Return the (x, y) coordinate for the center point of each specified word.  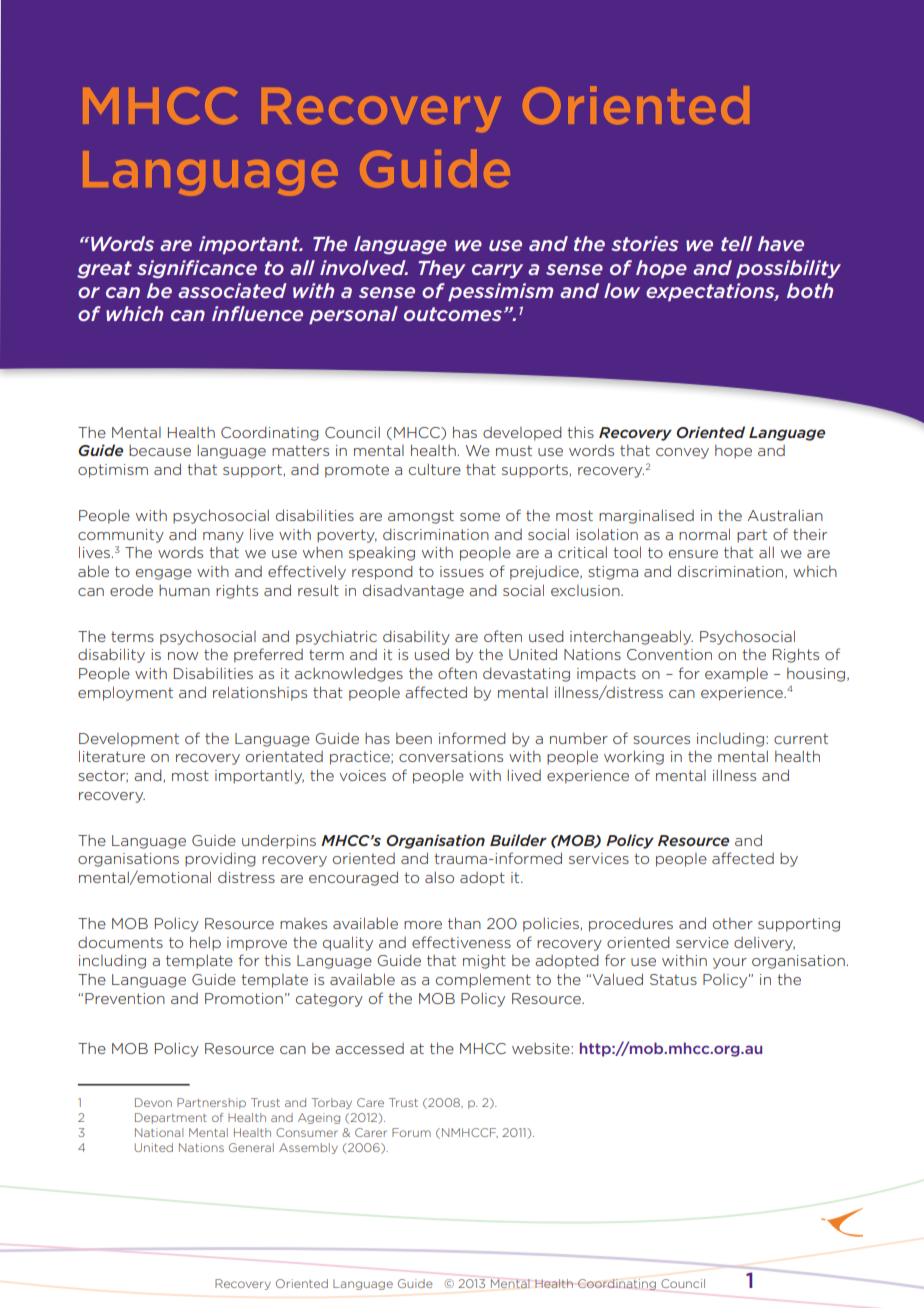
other (733, 923)
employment (125, 693)
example (736, 674)
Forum (411, 1132)
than (464, 923)
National (159, 1132)
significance (197, 269)
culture (435, 469)
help (205, 943)
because (160, 450)
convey (682, 453)
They (442, 269)
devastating (526, 675)
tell (736, 243)
